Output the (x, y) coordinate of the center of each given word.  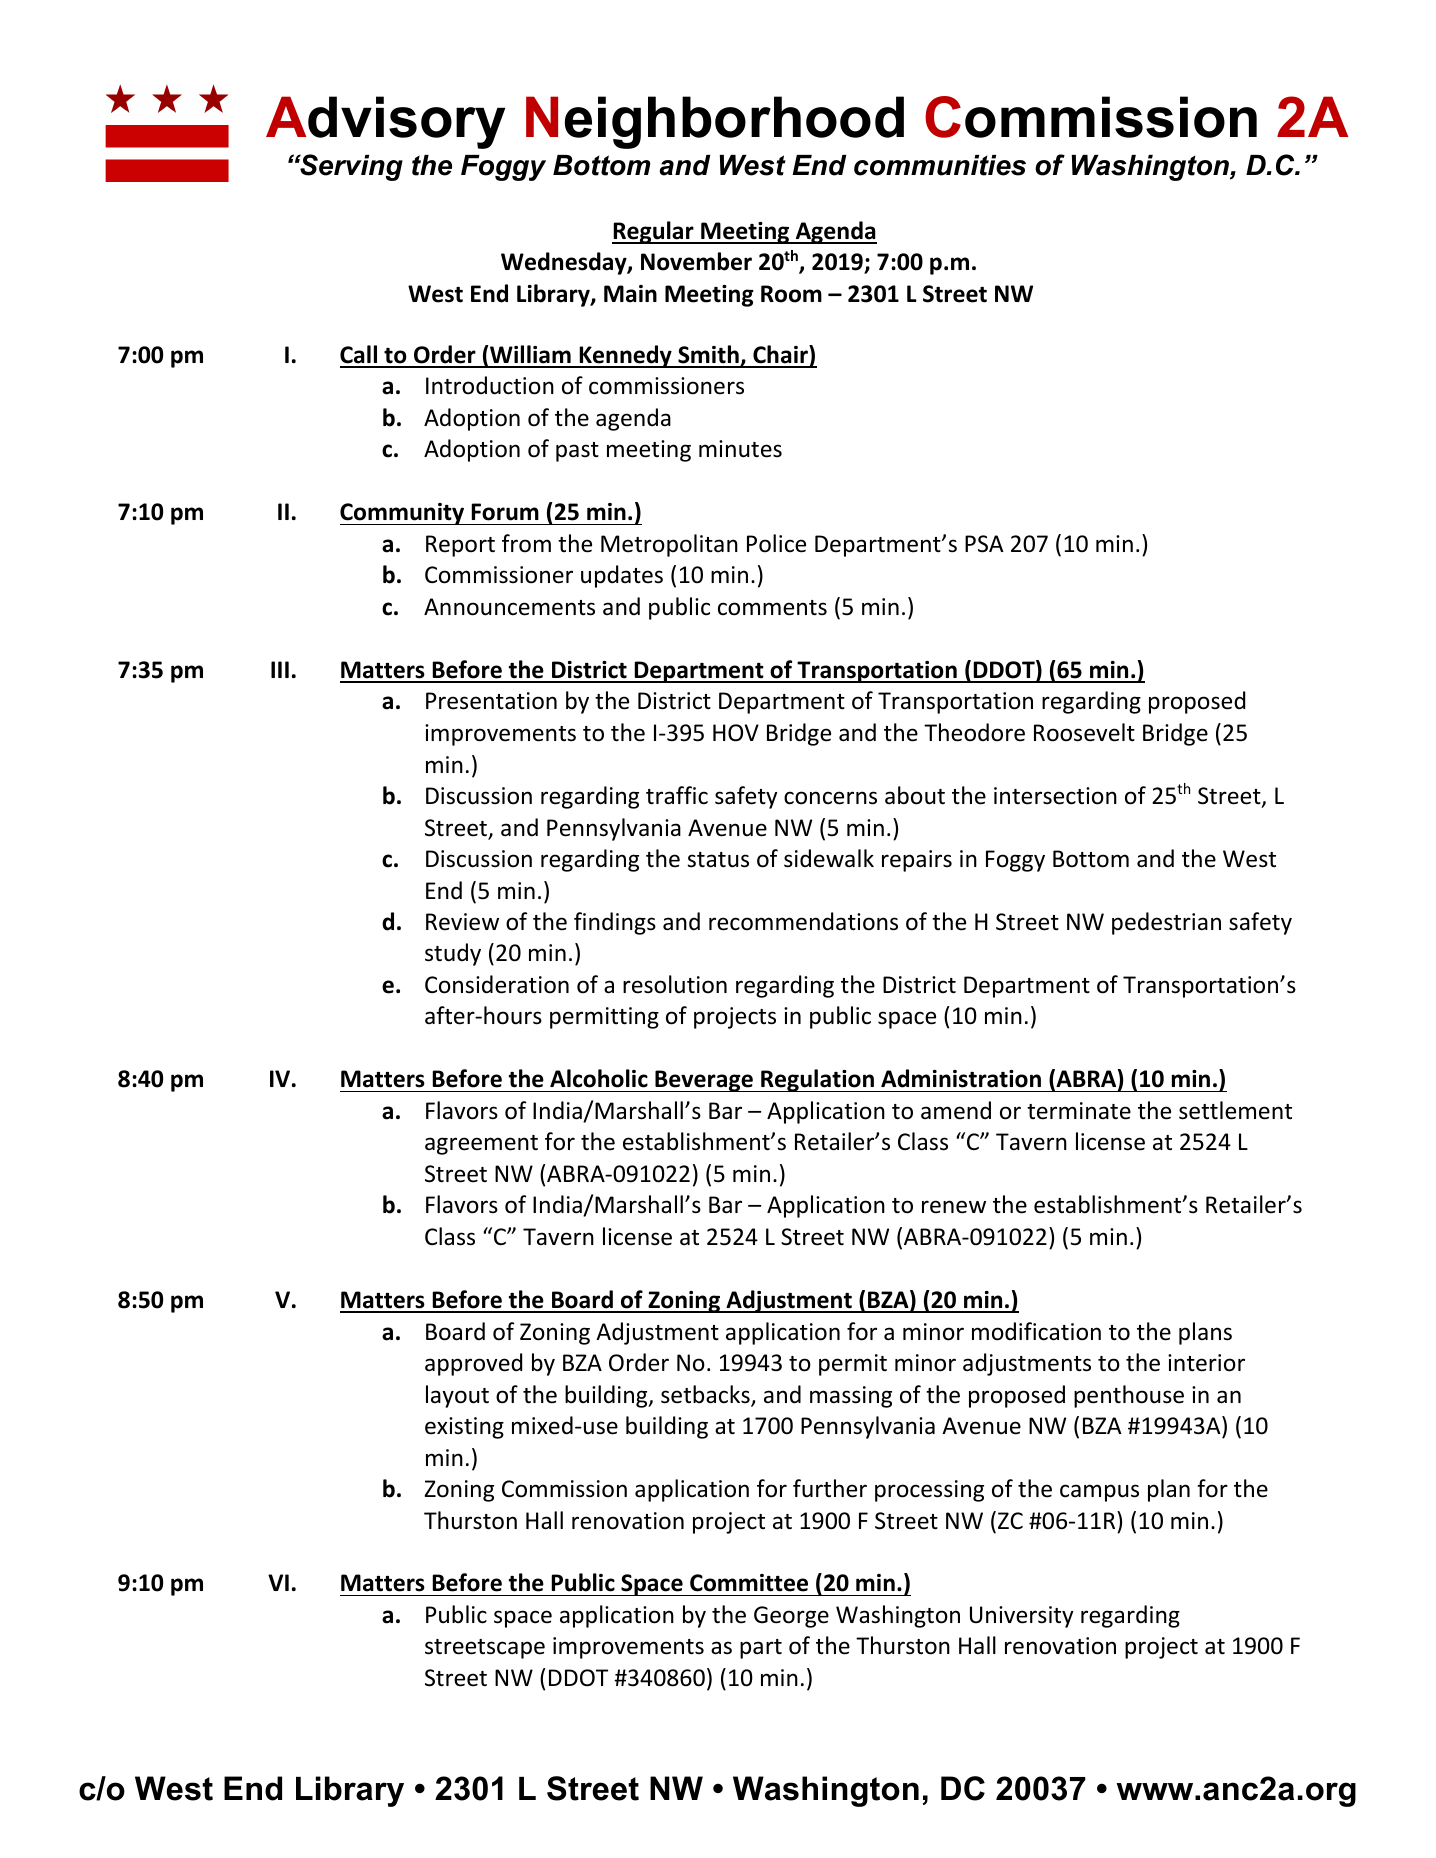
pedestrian (1166, 923)
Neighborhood (715, 122)
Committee (749, 1583)
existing (464, 1428)
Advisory (385, 122)
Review (462, 922)
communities (940, 165)
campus (1099, 1493)
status (718, 860)
